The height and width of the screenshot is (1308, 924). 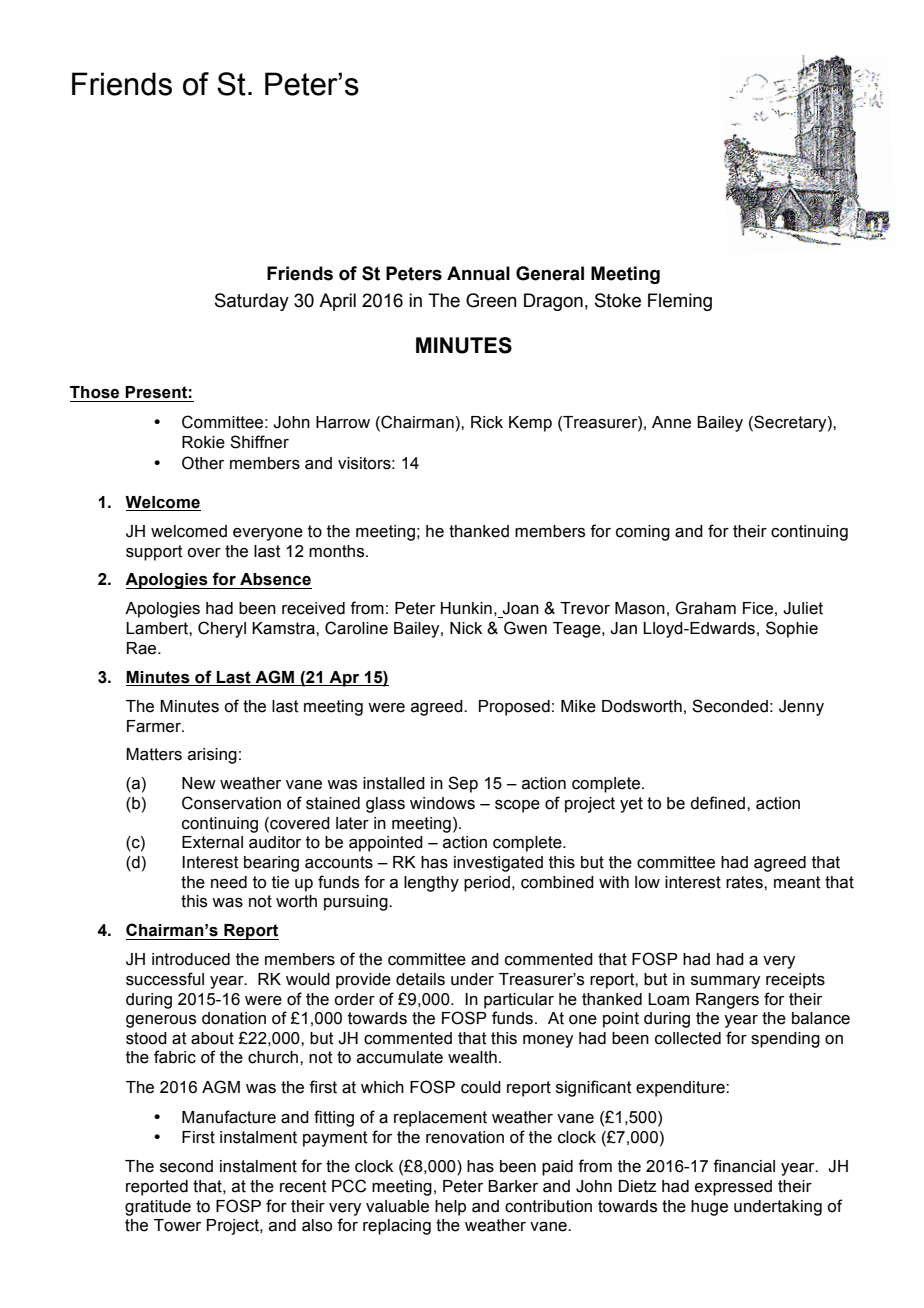 What do you see at coordinates (450, 1208) in the screenshot?
I see `help` at bounding box center [450, 1208].
